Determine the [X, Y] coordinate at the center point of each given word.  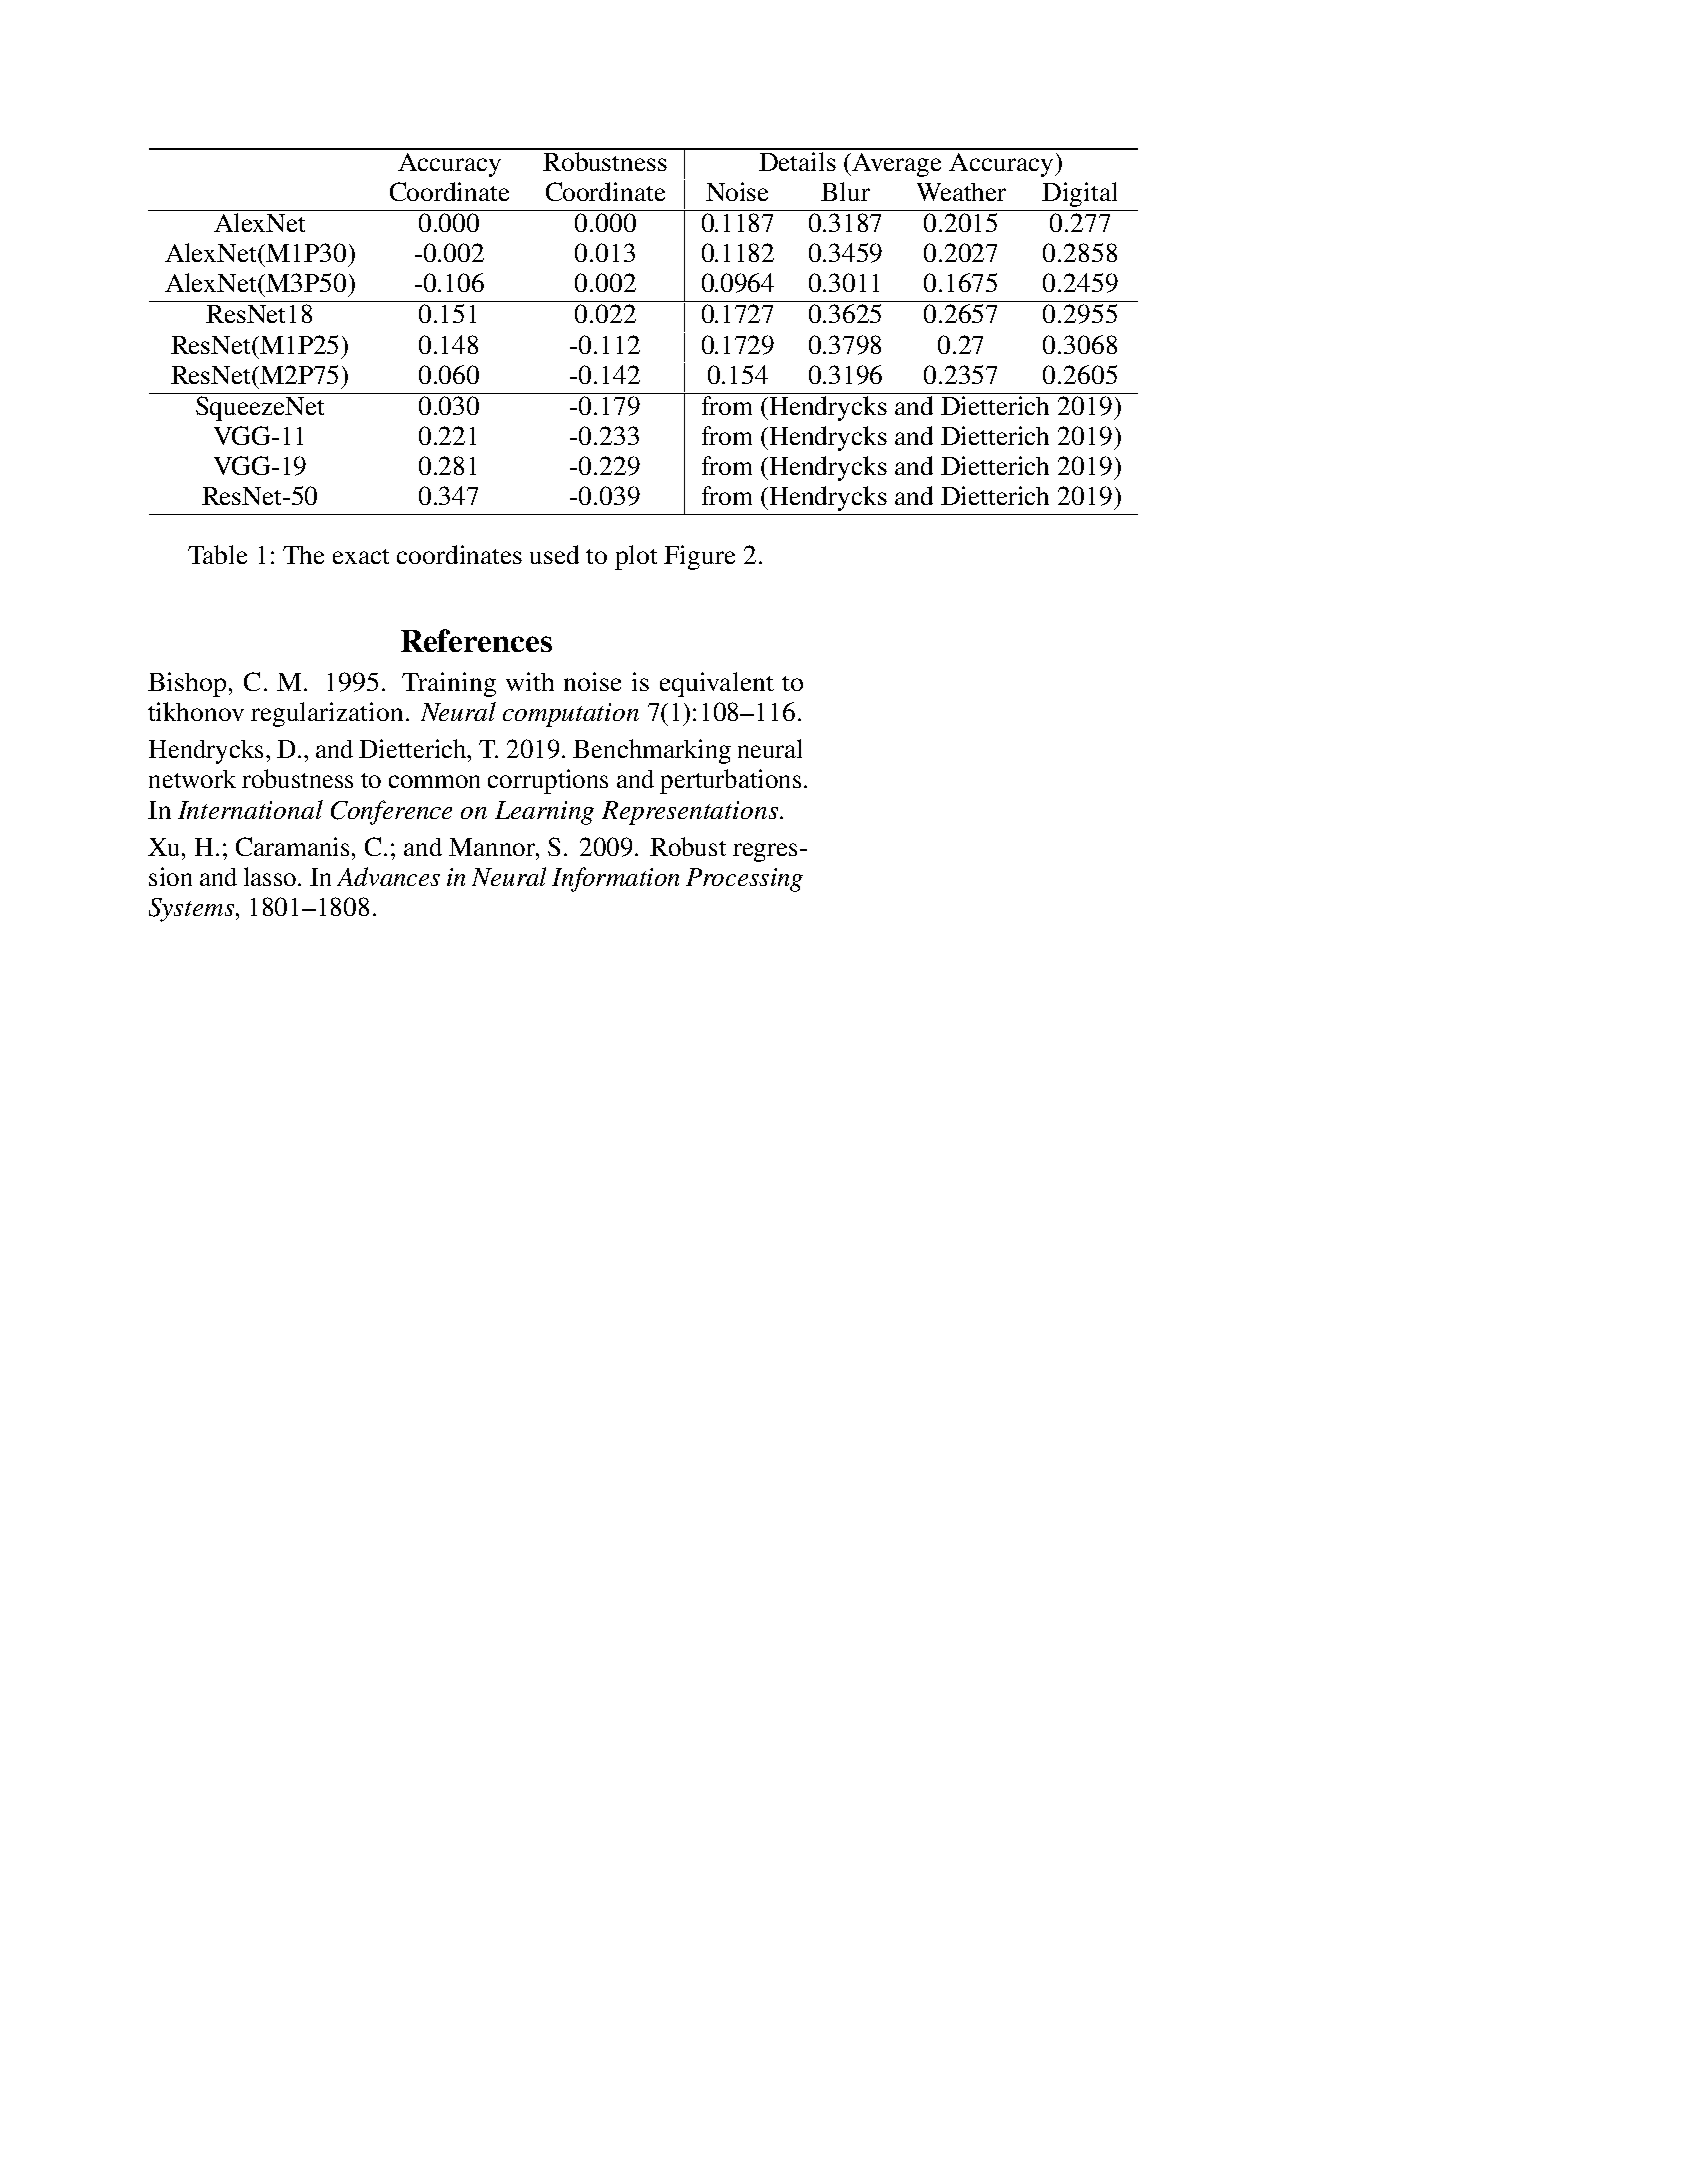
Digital [1079, 194]
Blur [845, 191]
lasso [270, 876]
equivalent [717, 684]
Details [797, 160]
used [554, 554]
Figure [699, 557]
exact [361, 556]
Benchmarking [652, 751]
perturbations [730, 781]
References [476, 640]
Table [217, 554]
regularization [327, 714]
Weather [961, 192]
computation [571, 715]
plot [636, 557]
